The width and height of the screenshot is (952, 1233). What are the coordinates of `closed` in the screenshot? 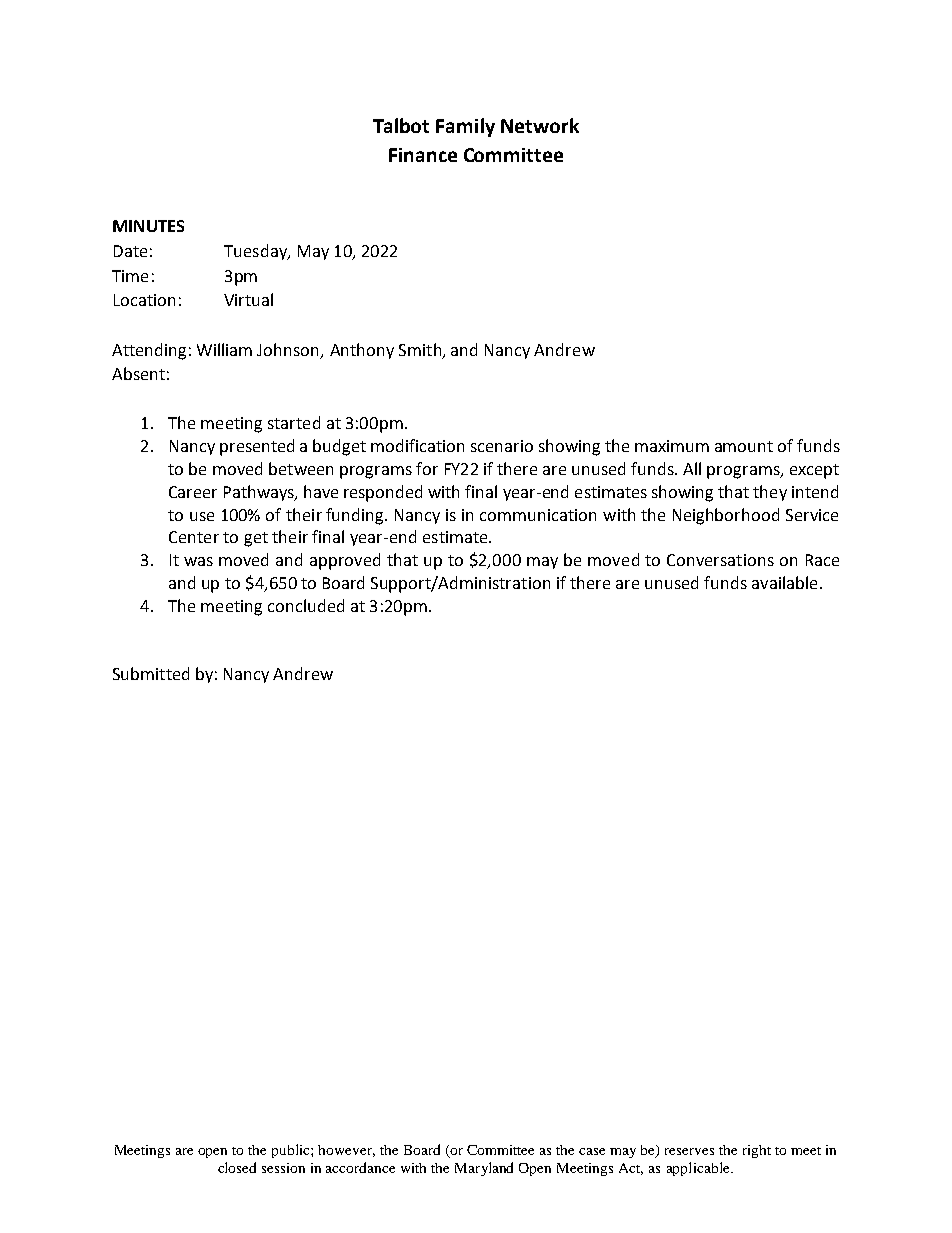 It's located at (237, 1167).
